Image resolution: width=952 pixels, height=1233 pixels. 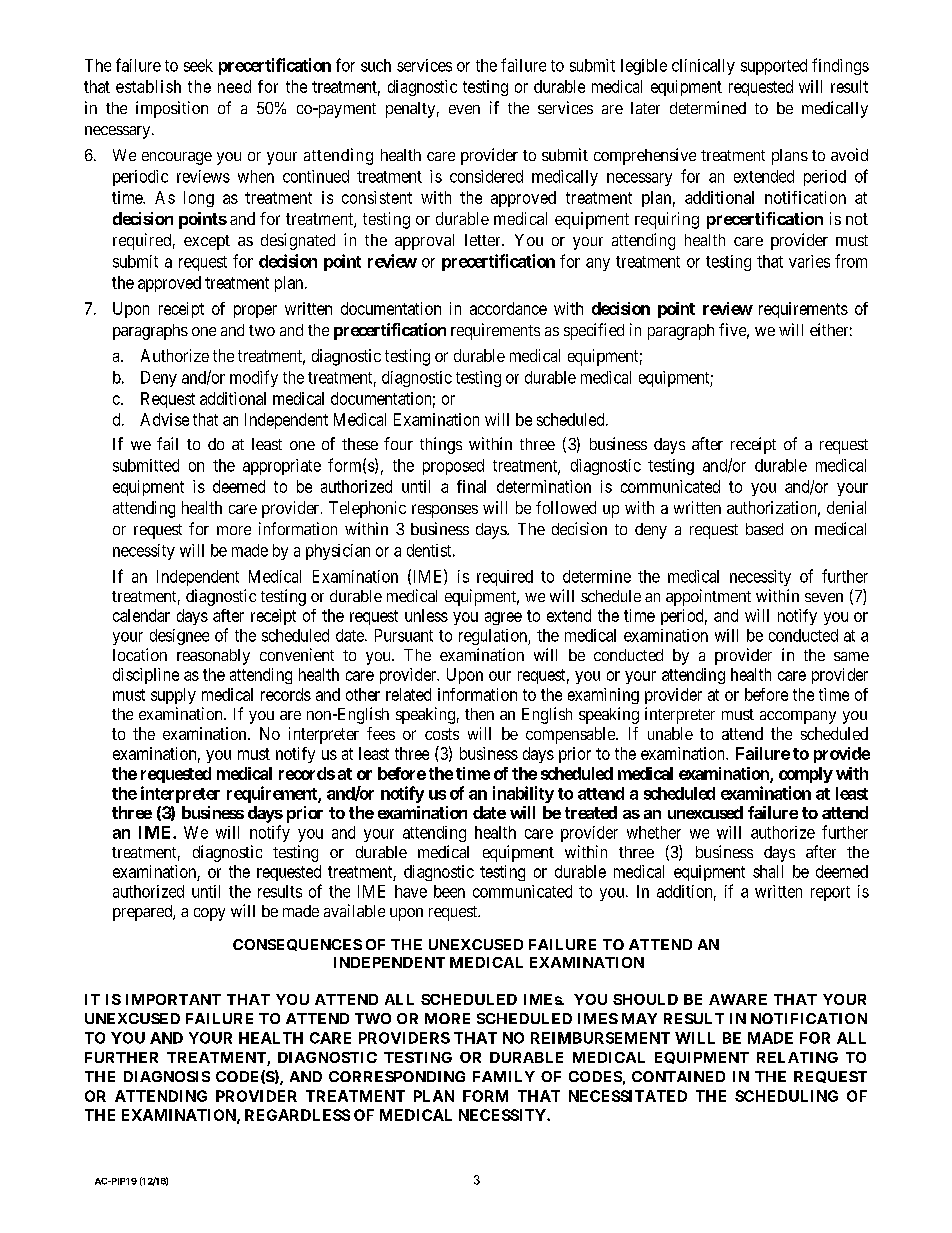 I want to click on denial, so click(x=846, y=507).
